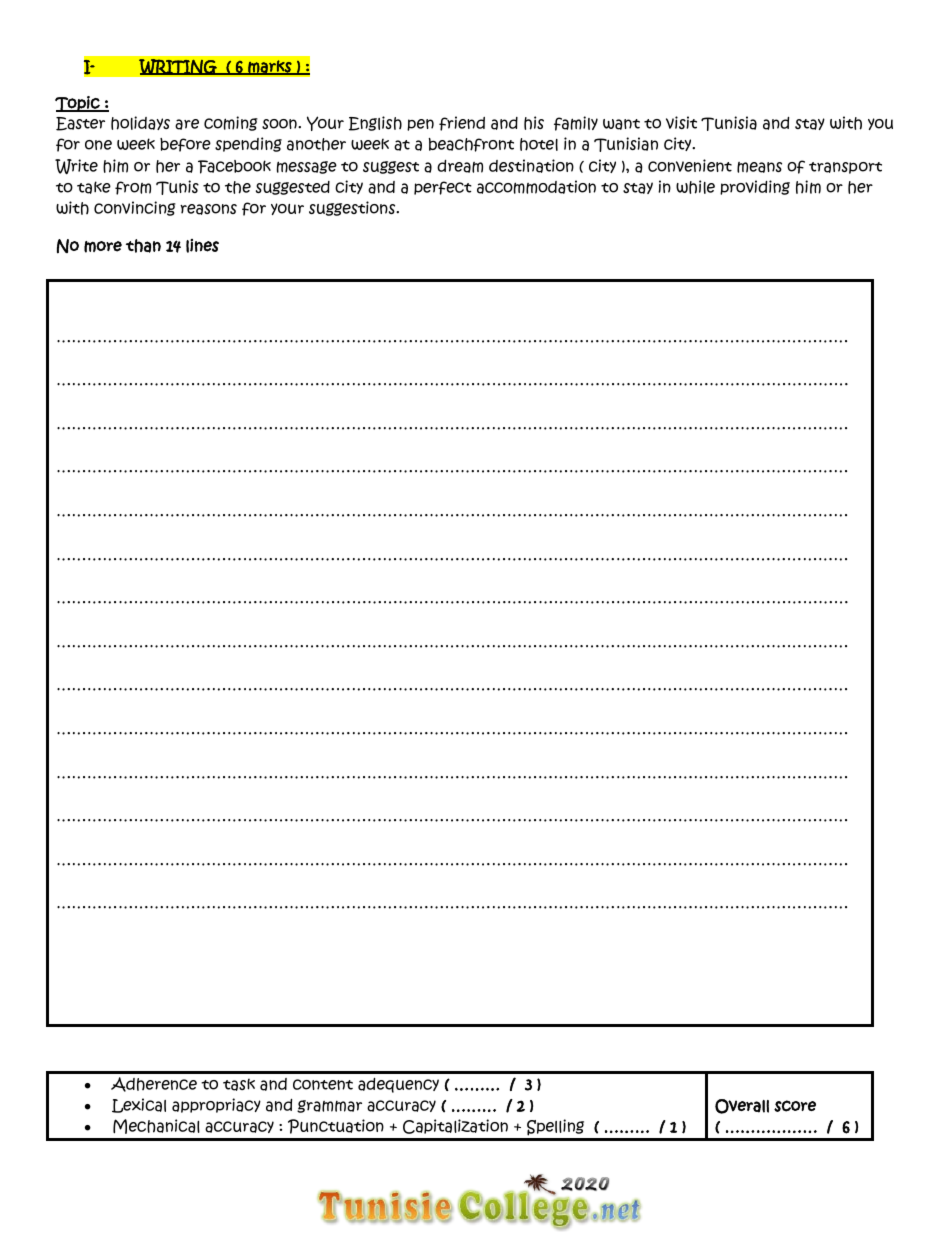  What do you see at coordinates (323, 1084) in the image?
I see `content` at bounding box center [323, 1084].
